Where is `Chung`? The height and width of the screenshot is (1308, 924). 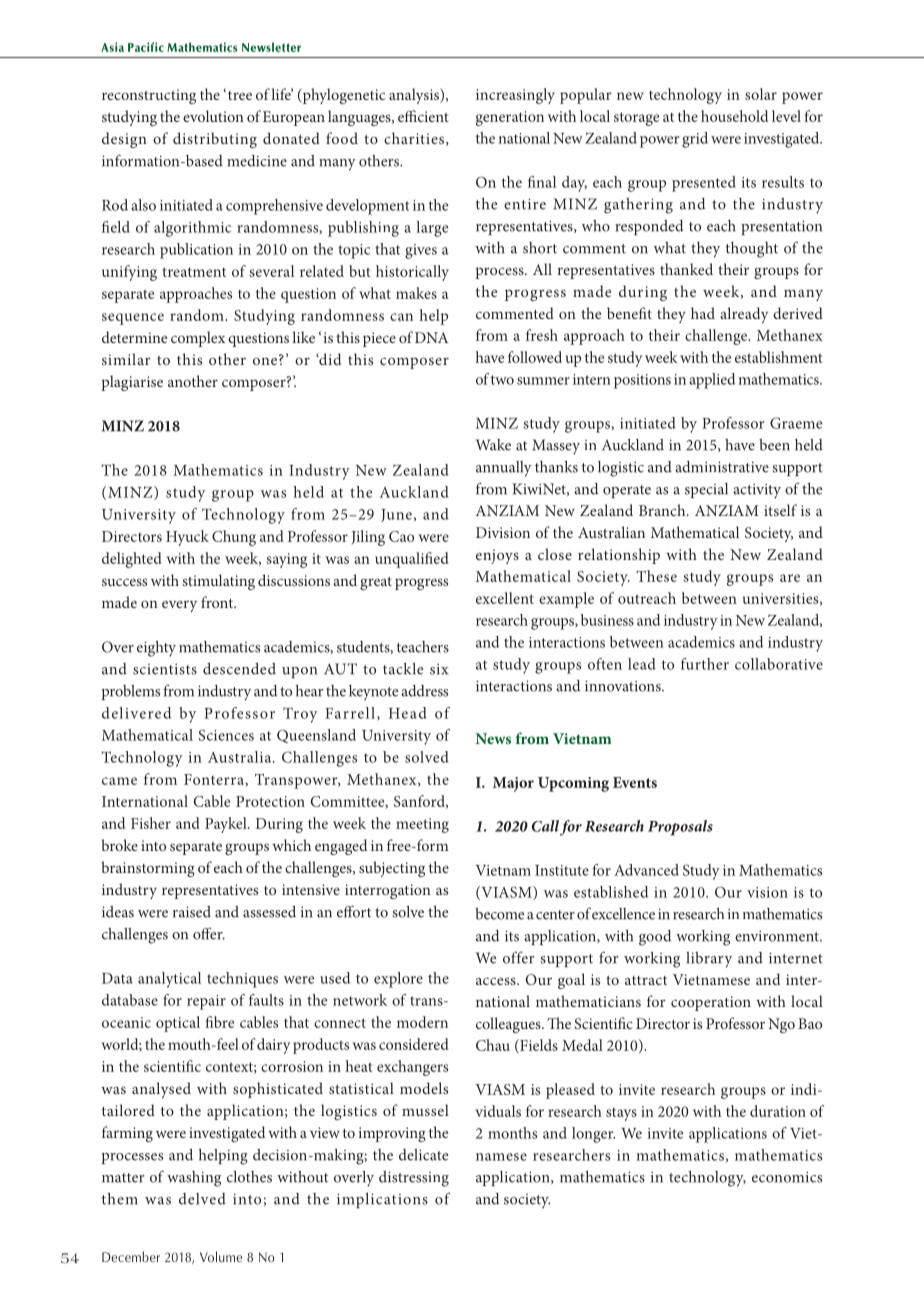
Chung is located at coordinates (234, 538).
